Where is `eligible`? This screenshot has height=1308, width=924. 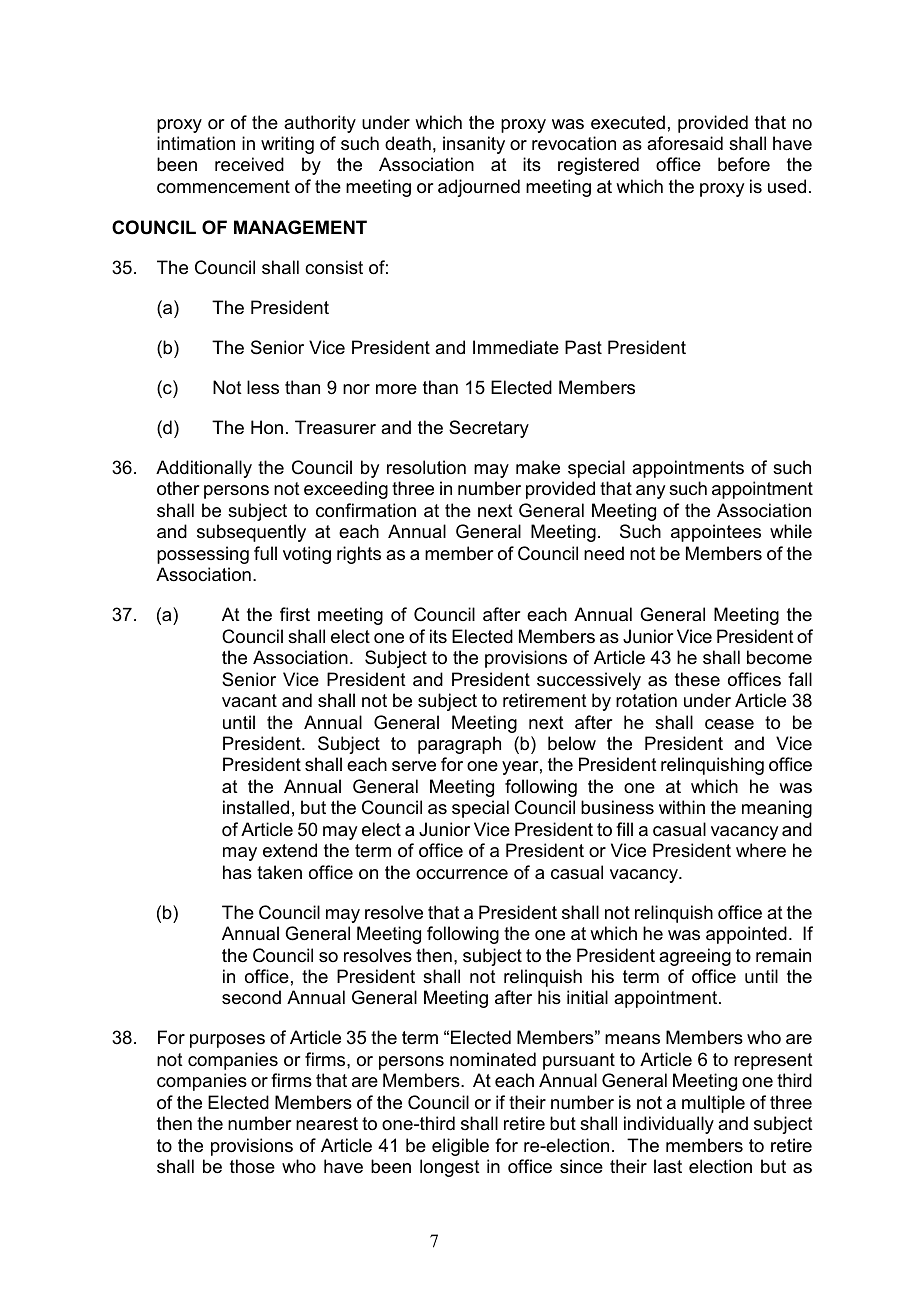 eligible is located at coordinates (460, 1147).
